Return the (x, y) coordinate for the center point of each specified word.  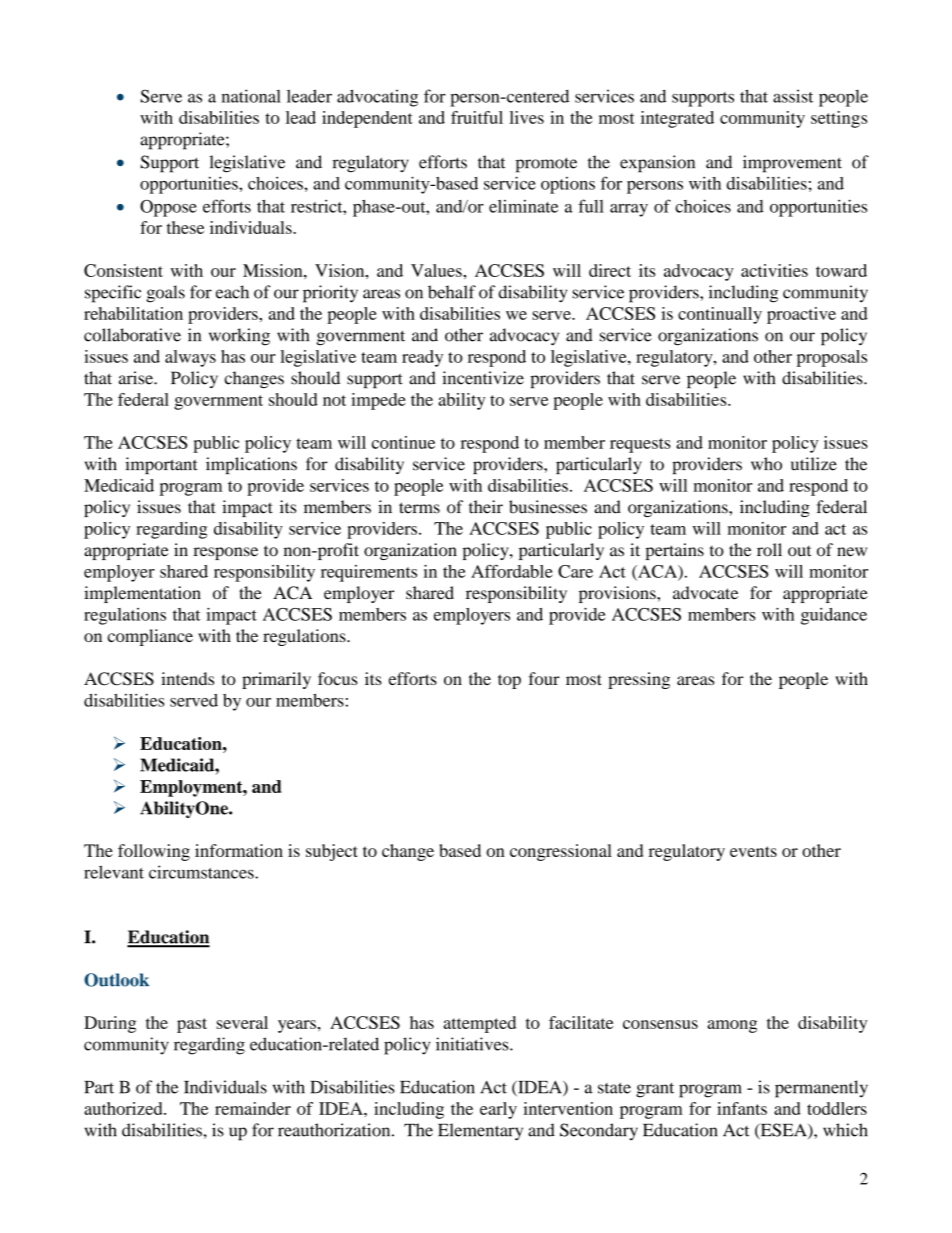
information (239, 850)
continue (403, 442)
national (251, 96)
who (766, 464)
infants (742, 1108)
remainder (253, 1108)
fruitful (477, 117)
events (753, 851)
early (498, 1110)
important (161, 465)
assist (793, 96)
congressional (561, 852)
